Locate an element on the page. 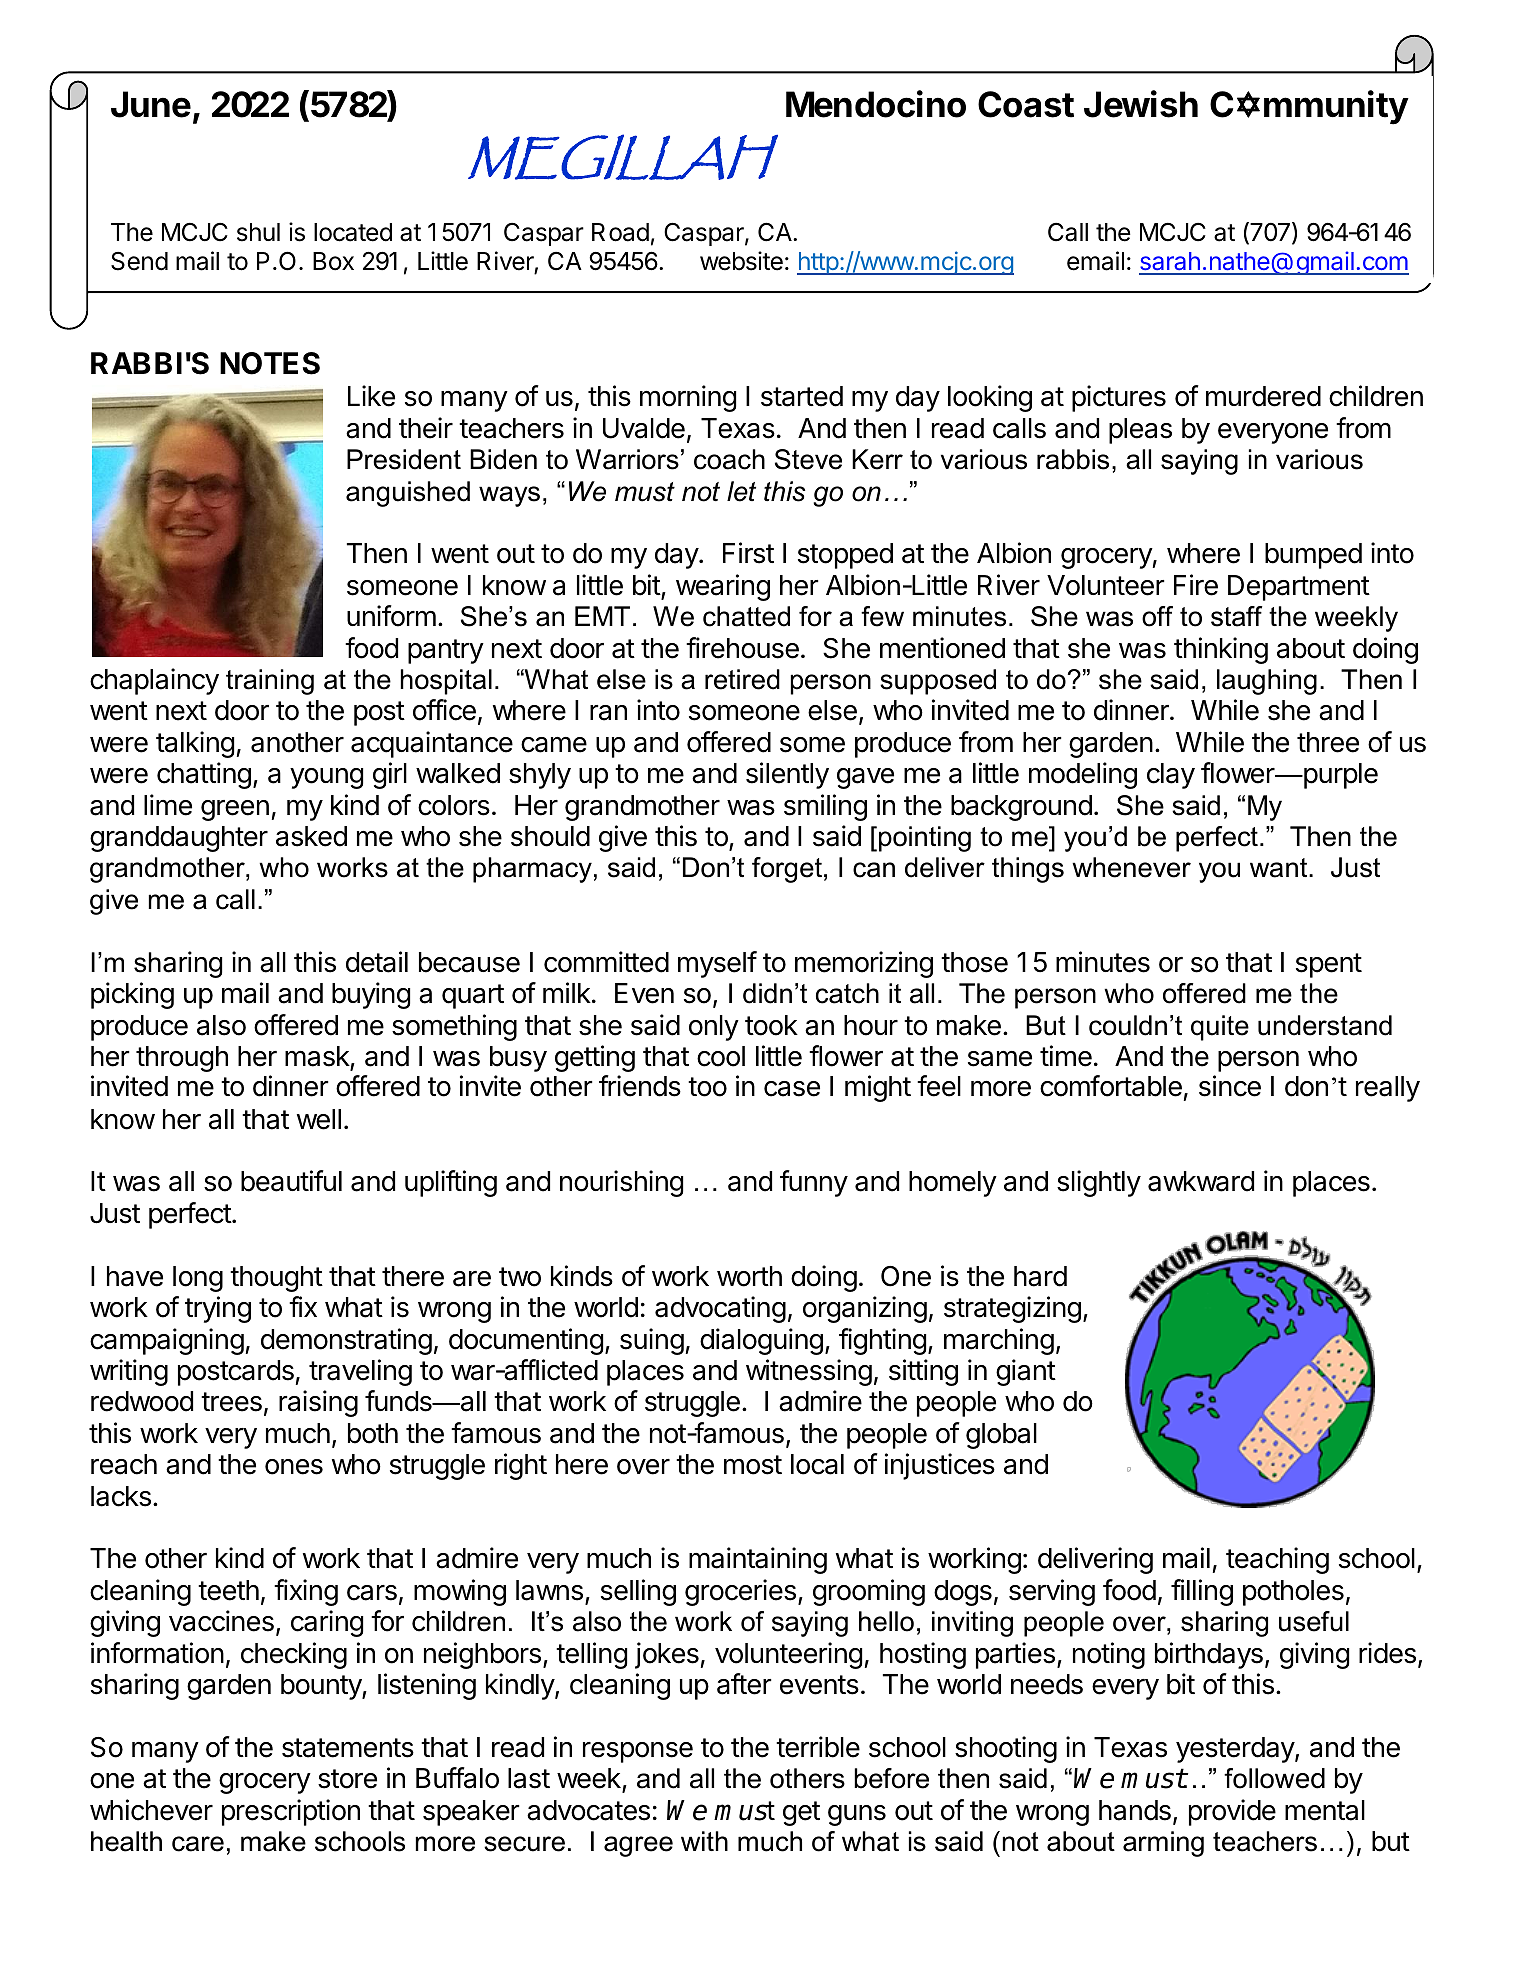 The width and height of the document is (1519, 1966). prescription is located at coordinates (291, 1812).
